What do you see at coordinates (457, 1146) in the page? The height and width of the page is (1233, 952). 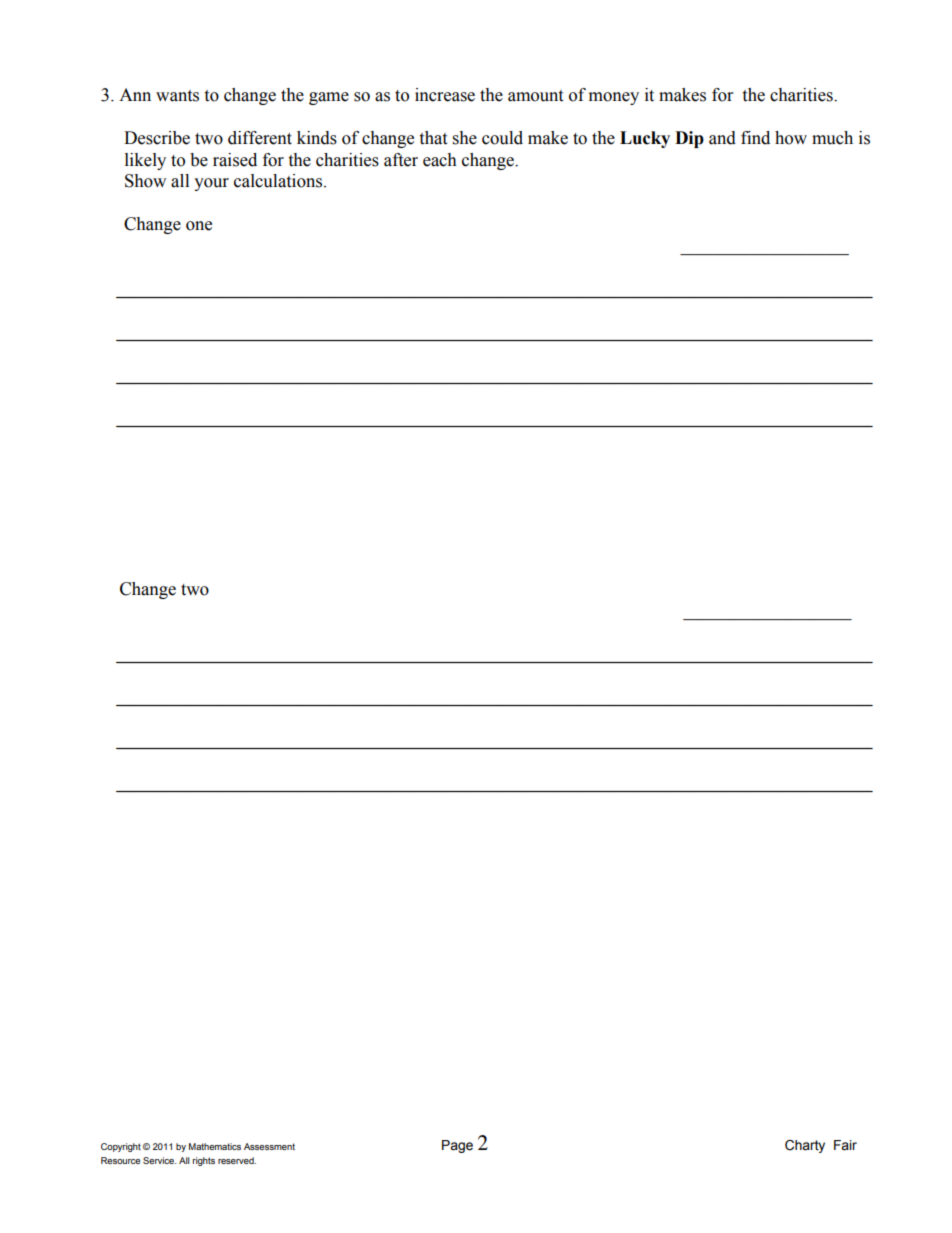 I see `Page` at bounding box center [457, 1146].
